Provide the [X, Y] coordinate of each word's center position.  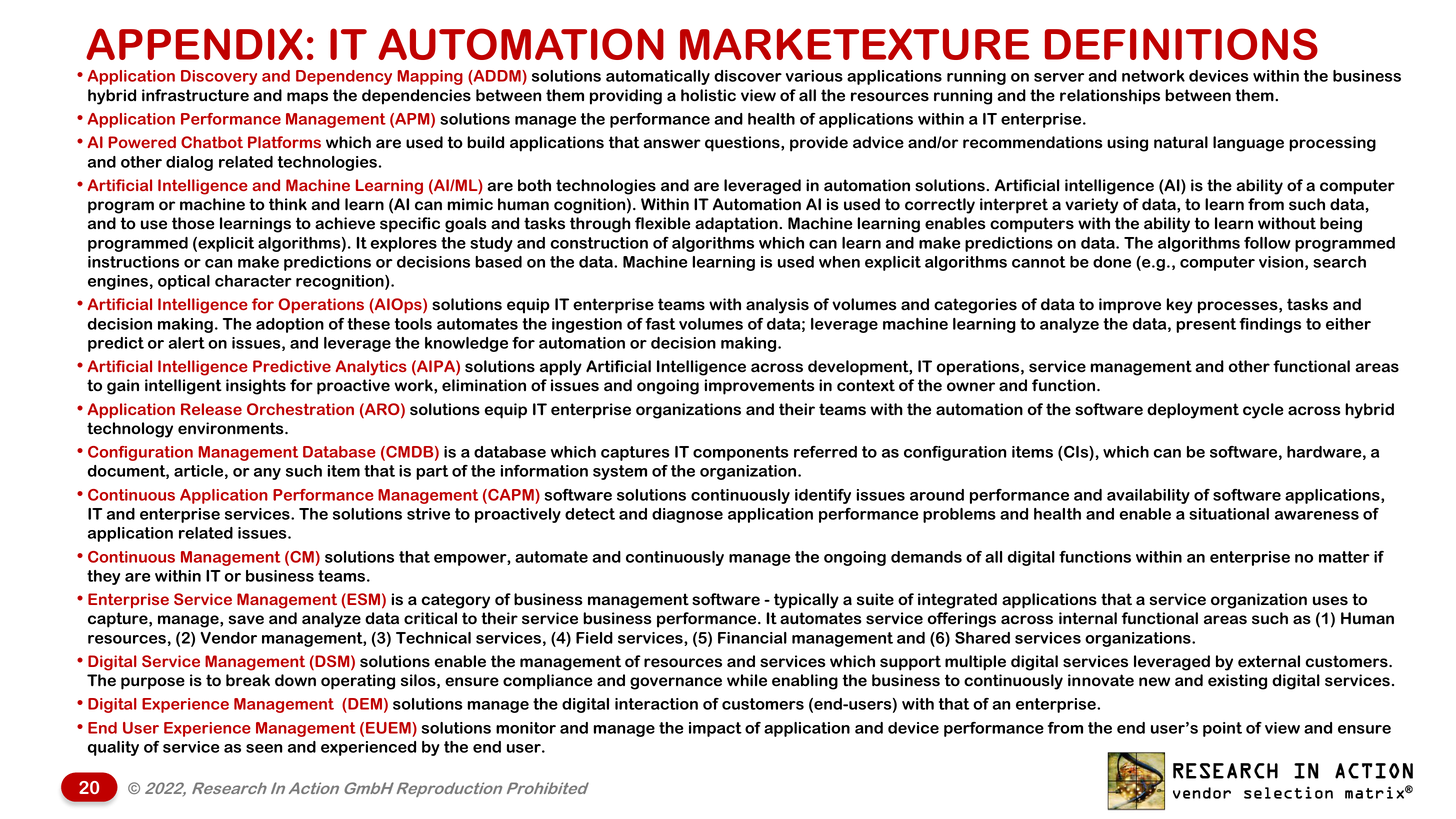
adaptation [737, 225]
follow [1267, 242]
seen [264, 748]
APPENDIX [194, 44]
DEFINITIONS [1181, 44]
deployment [1193, 411]
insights [256, 387]
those [193, 223]
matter [1344, 557]
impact [715, 729]
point [1222, 729]
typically [806, 601]
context [866, 385]
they [103, 577]
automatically [658, 77]
